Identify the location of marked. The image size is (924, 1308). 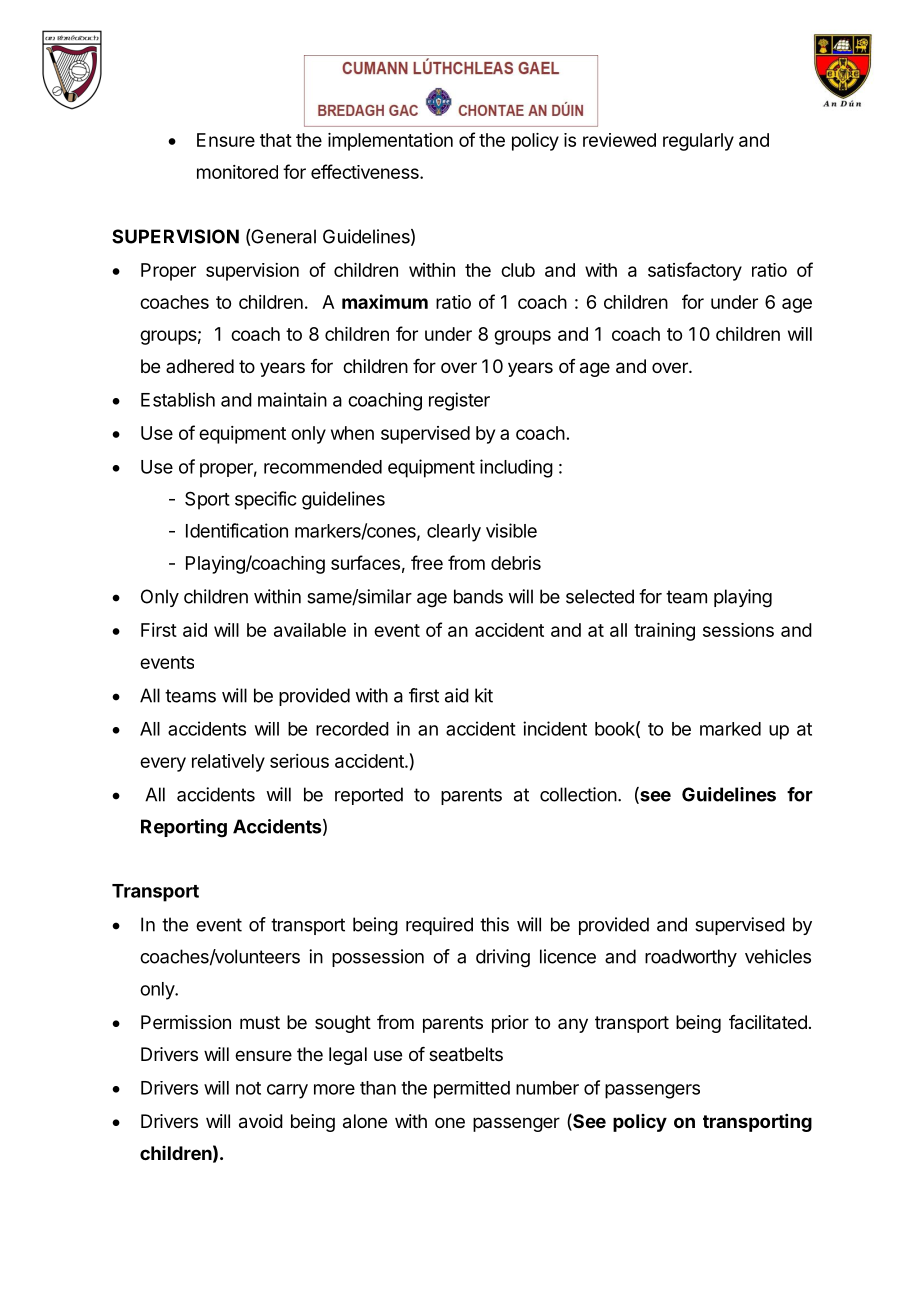
(730, 729).
